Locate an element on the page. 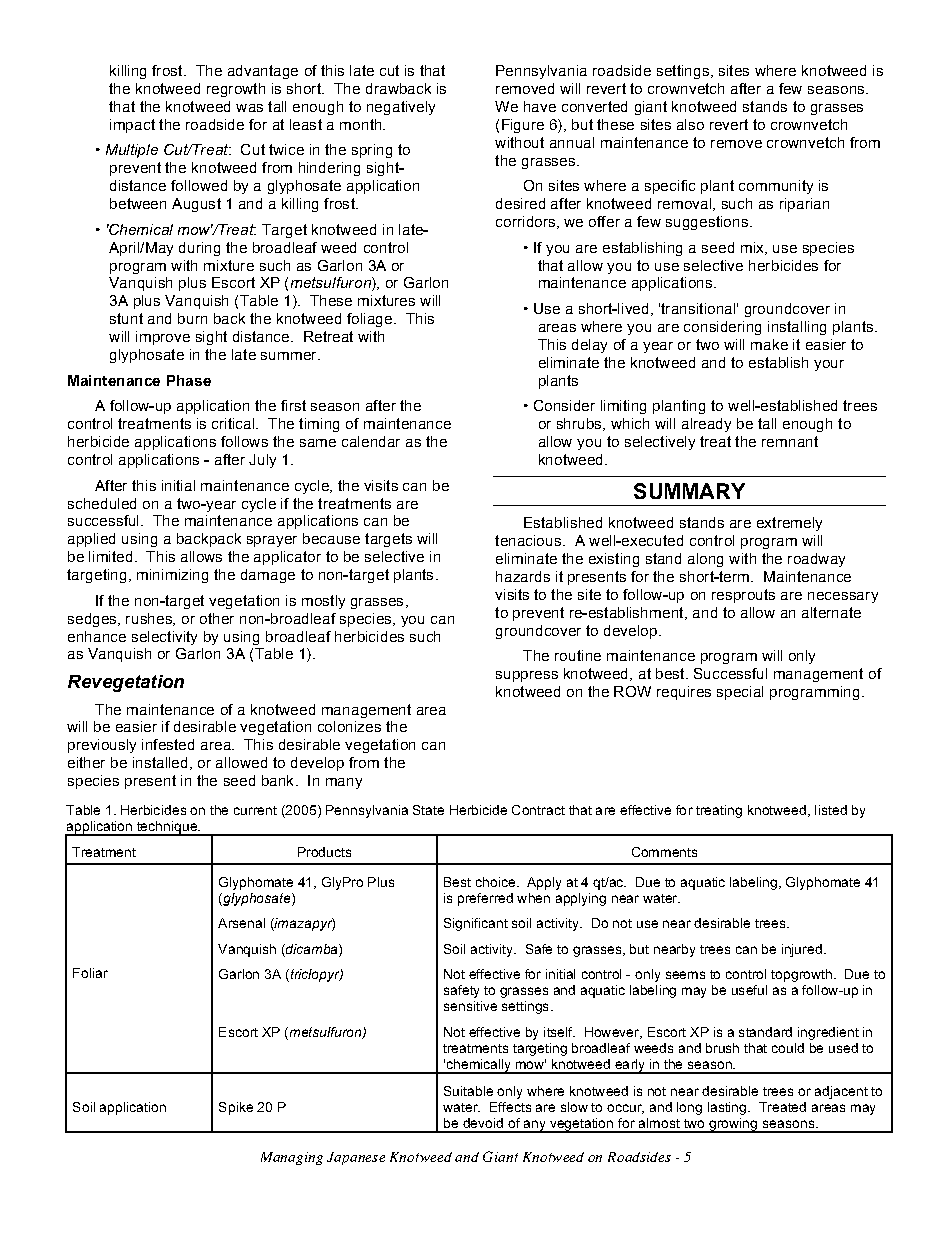 The width and height of the image is (952, 1233). critical is located at coordinates (234, 423).
